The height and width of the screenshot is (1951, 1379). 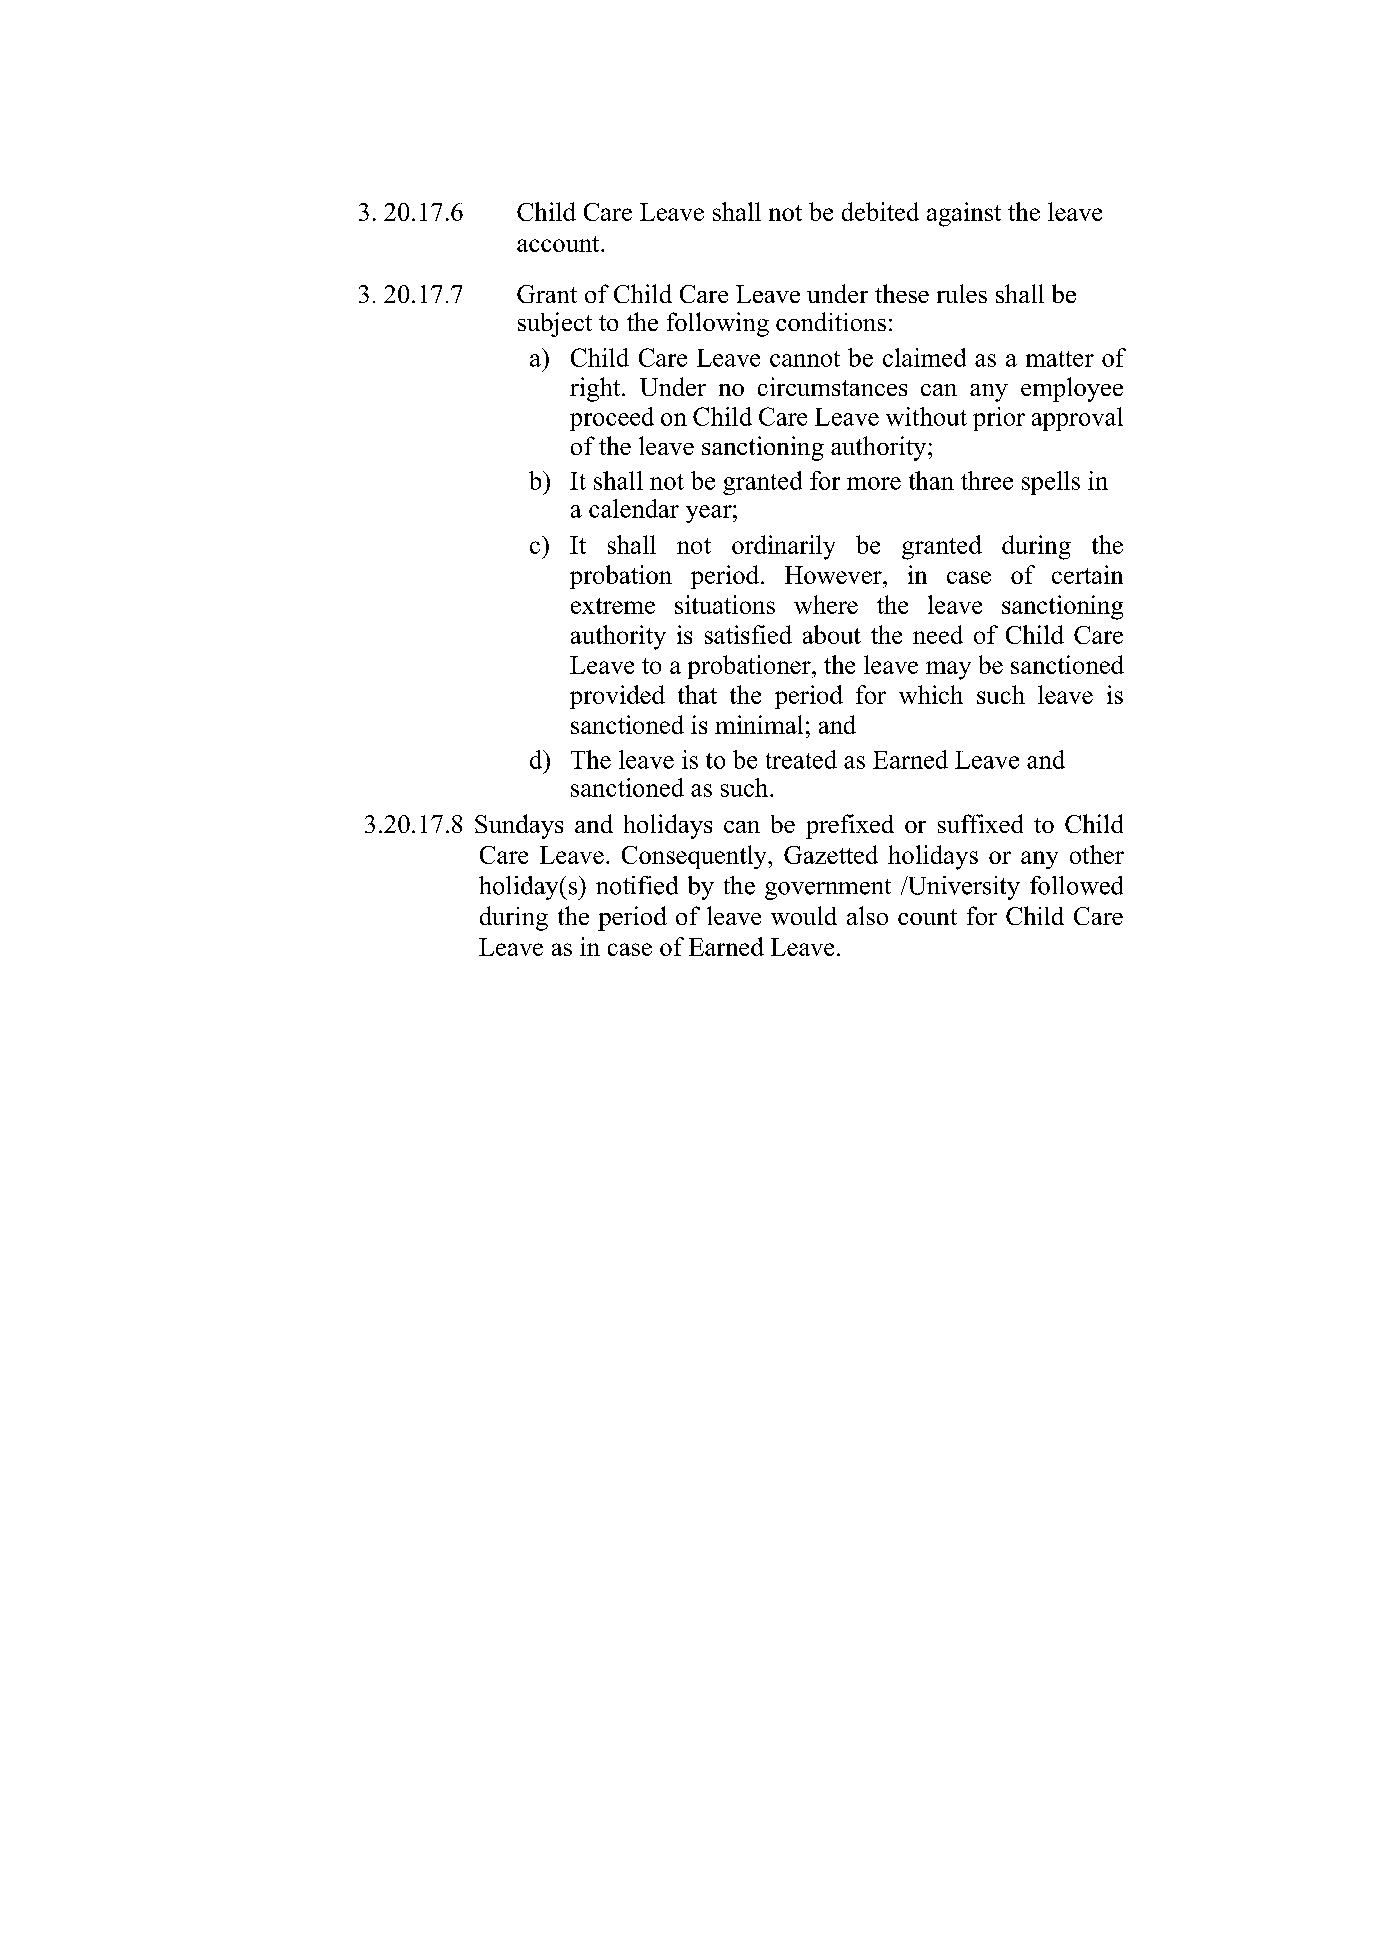 What do you see at coordinates (828, 889) in the screenshot?
I see `government` at bounding box center [828, 889].
